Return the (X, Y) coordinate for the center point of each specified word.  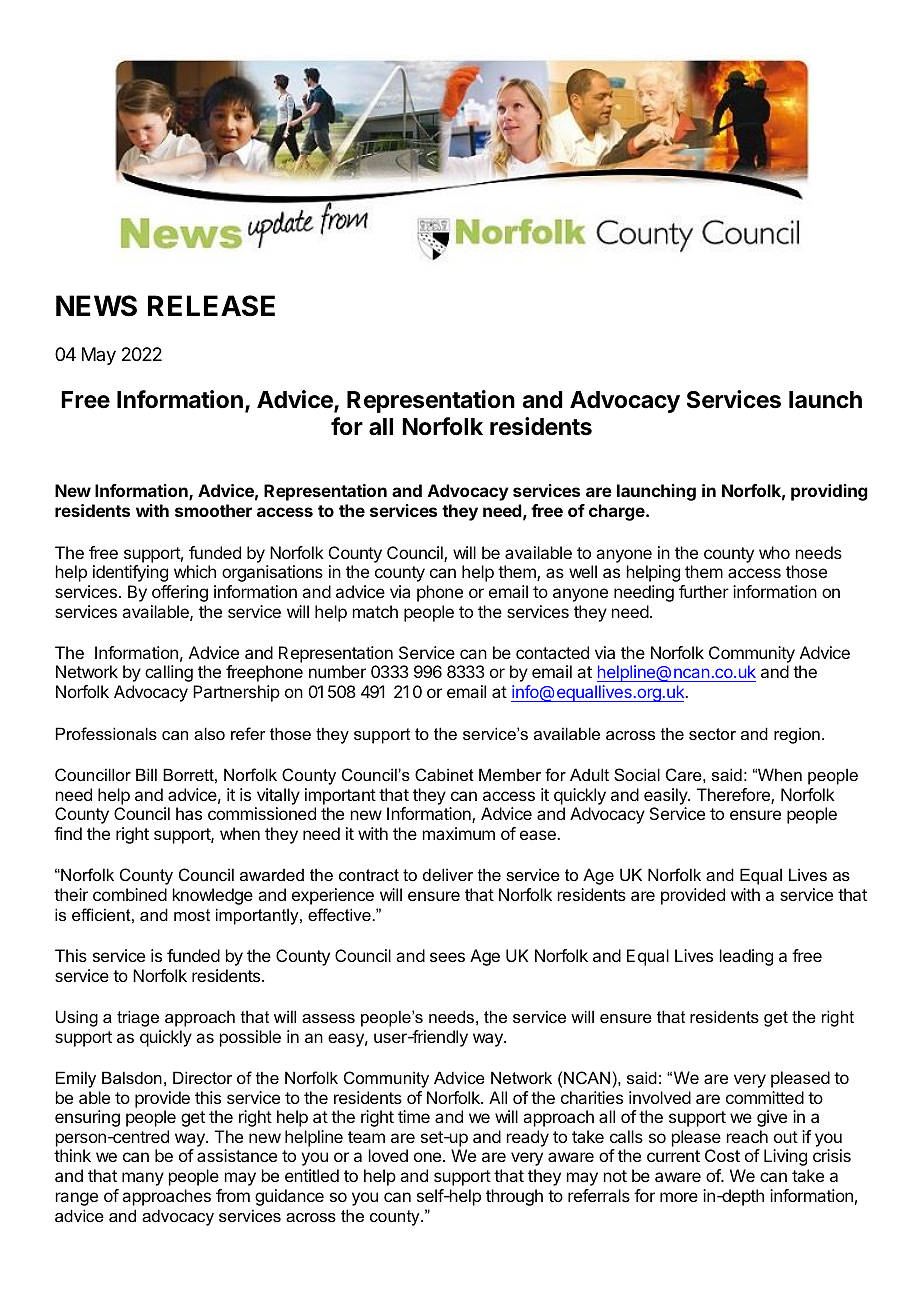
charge (618, 512)
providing (829, 492)
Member (510, 774)
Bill (146, 774)
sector (712, 734)
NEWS (96, 306)
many (143, 1179)
